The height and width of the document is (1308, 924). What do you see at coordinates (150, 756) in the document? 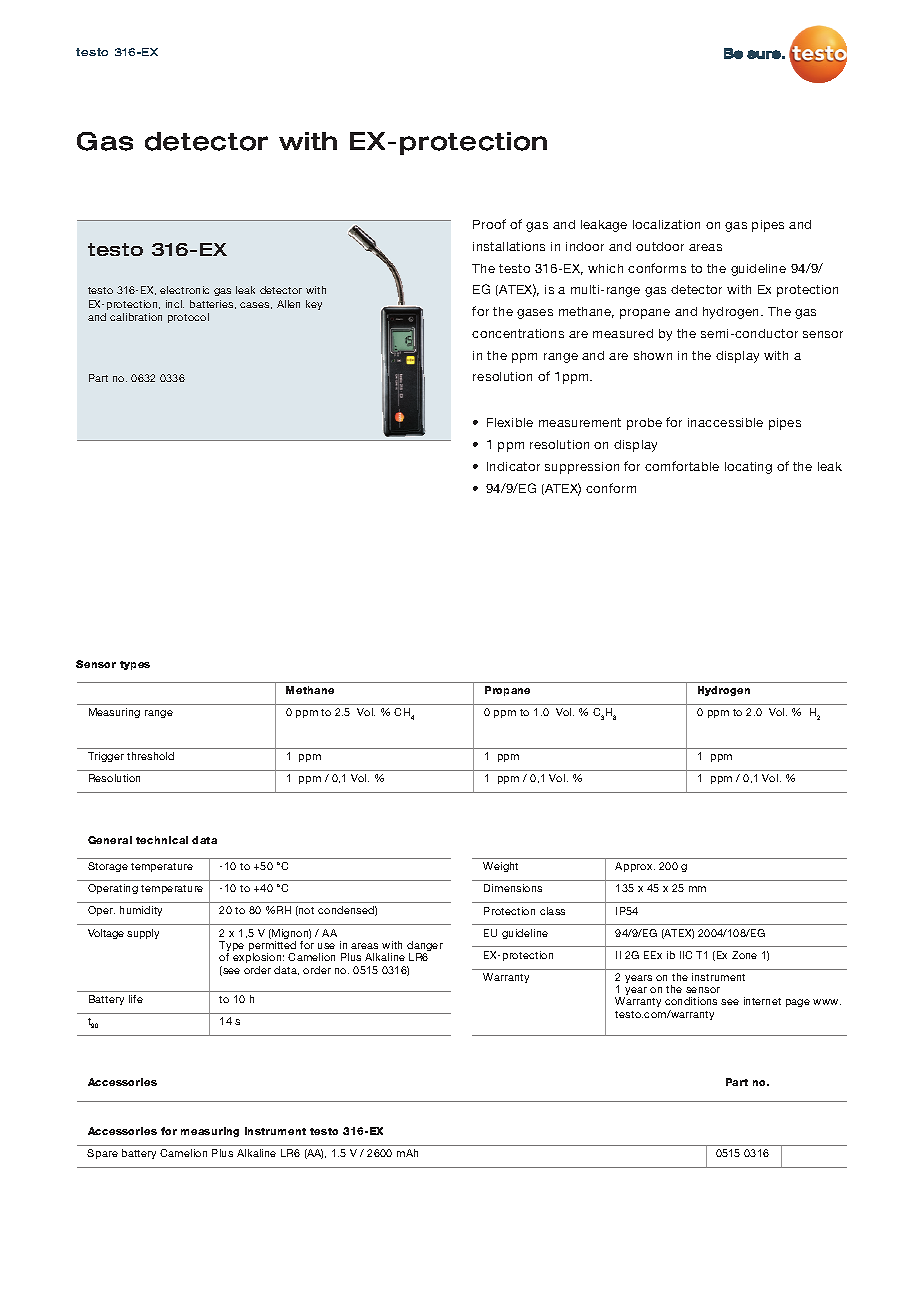
I see `threshold` at bounding box center [150, 756].
